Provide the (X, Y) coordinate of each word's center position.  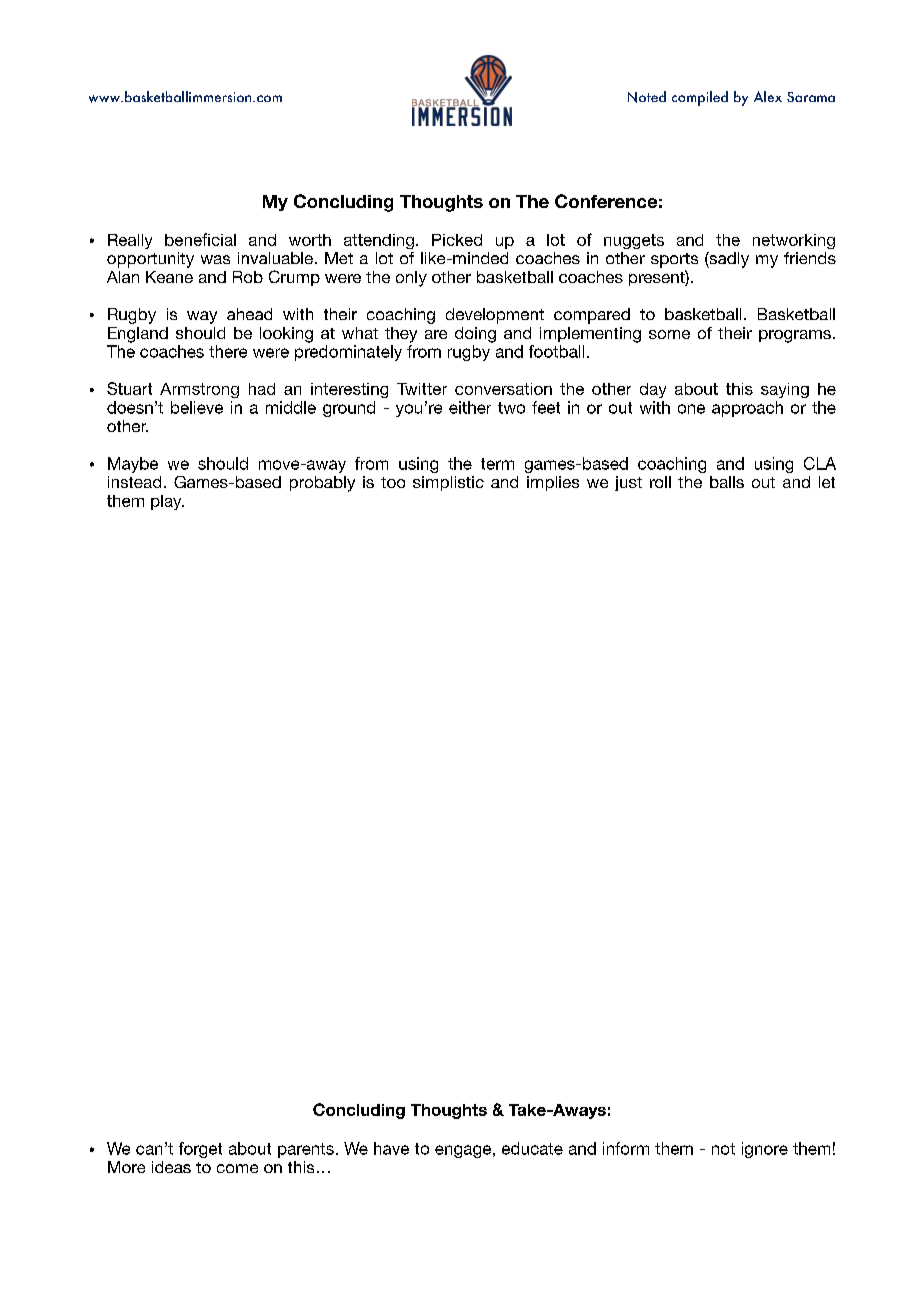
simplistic (448, 483)
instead (134, 482)
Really (130, 241)
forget (200, 1150)
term (497, 464)
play (167, 502)
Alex (768, 96)
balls (727, 482)
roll (660, 482)
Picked (457, 240)
